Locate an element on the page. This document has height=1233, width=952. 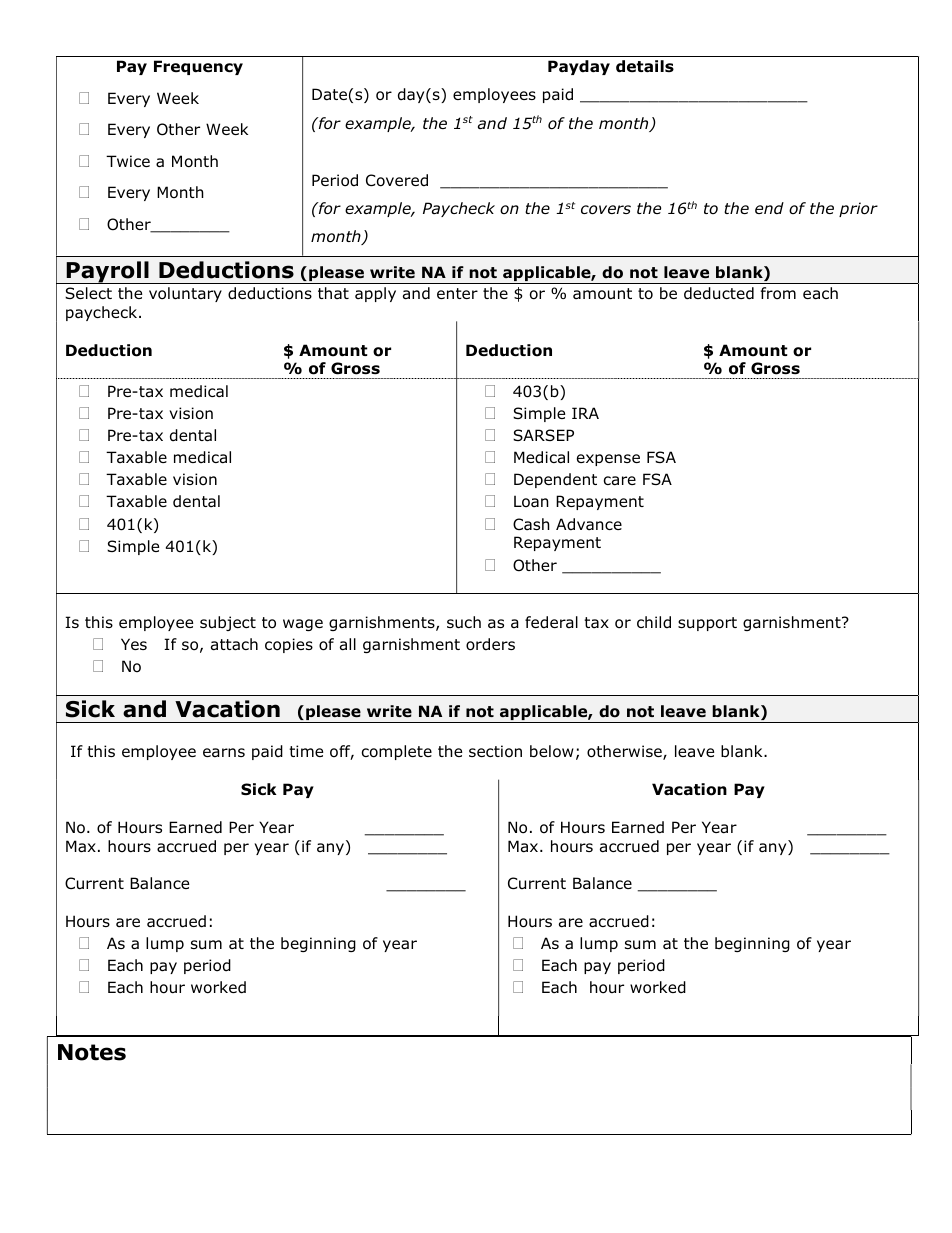
section is located at coordinates (495, 751).
